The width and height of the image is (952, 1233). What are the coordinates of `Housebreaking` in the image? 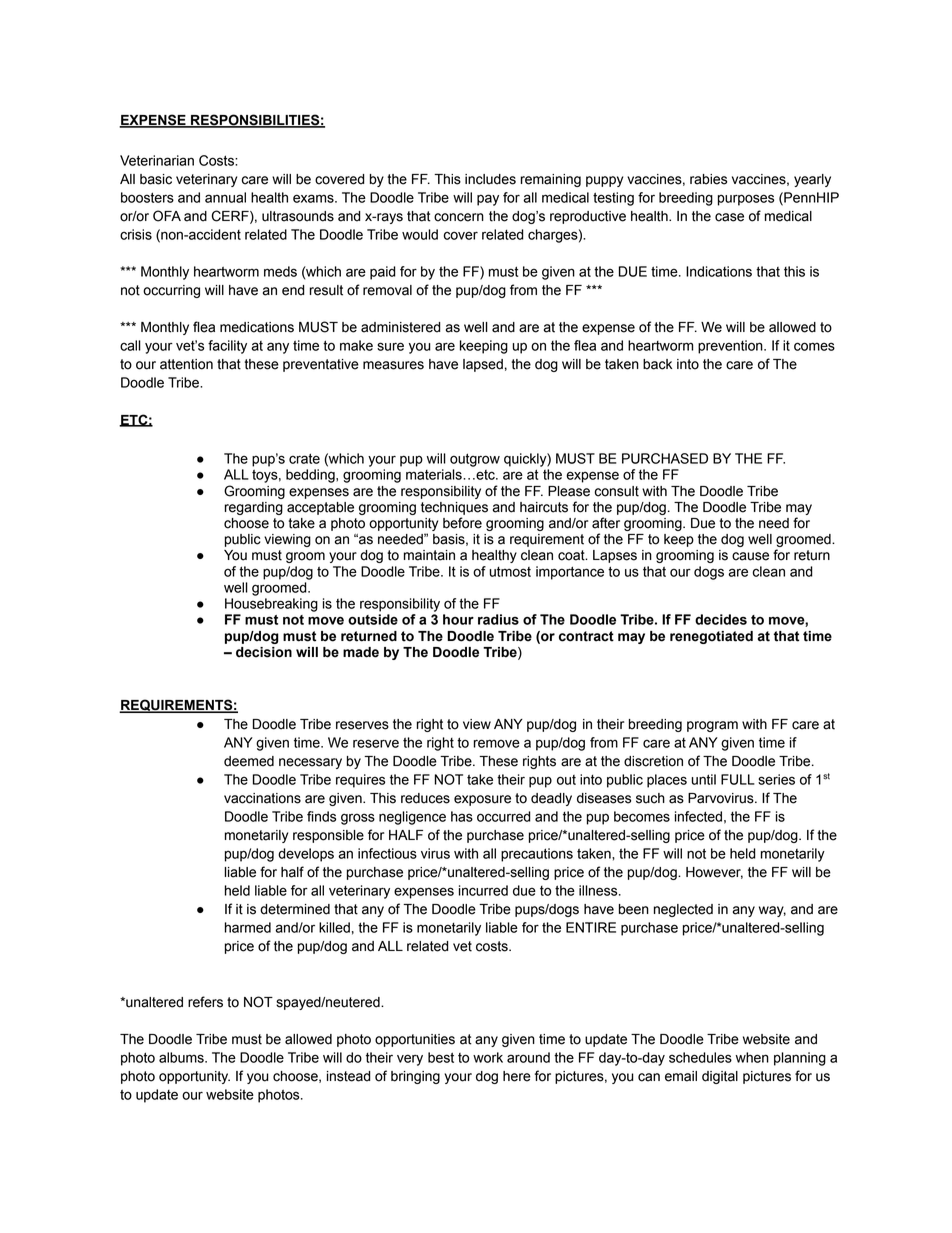 It's located at (271, 605).
